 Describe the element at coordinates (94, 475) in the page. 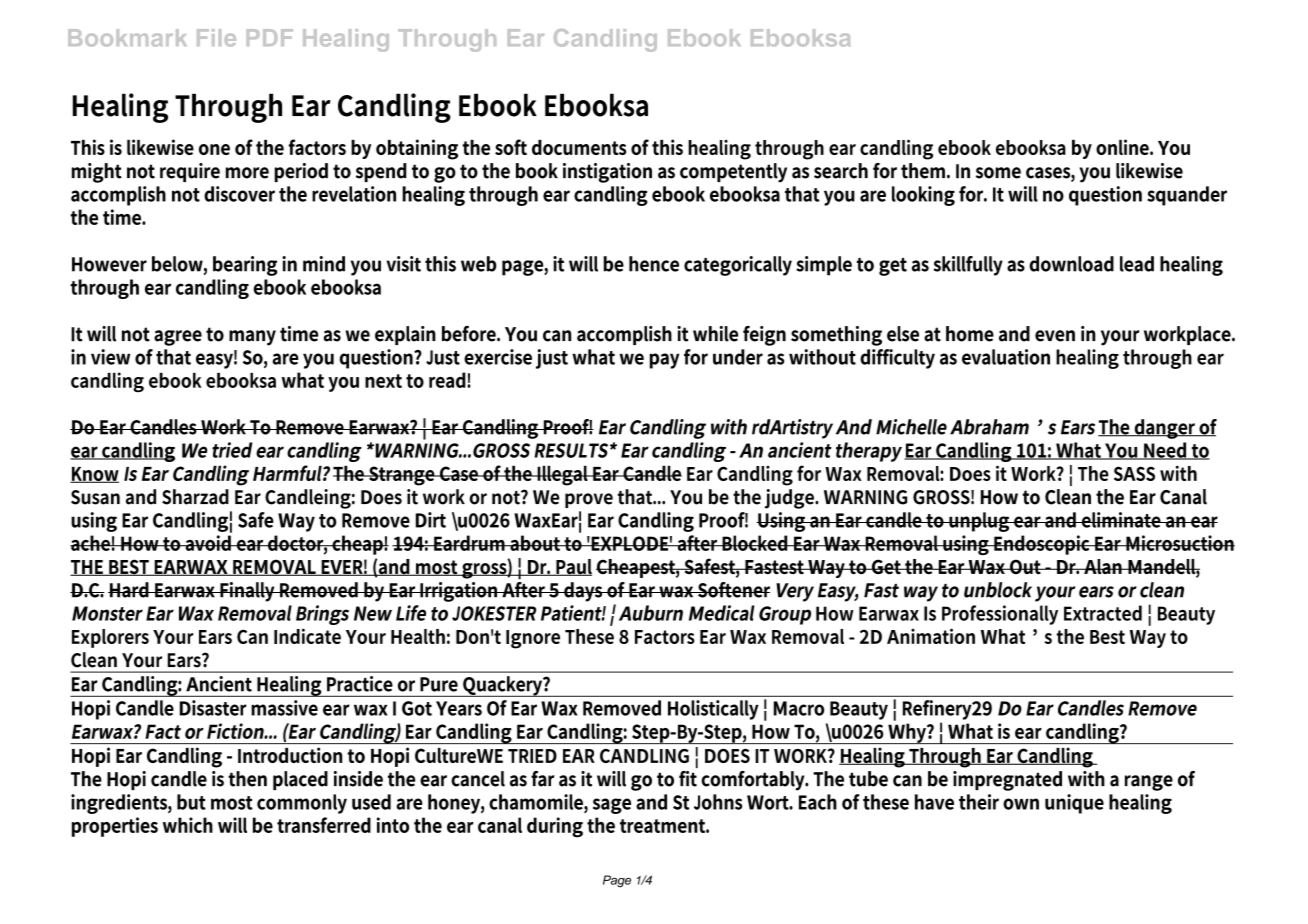

I see `Know` at that location.
